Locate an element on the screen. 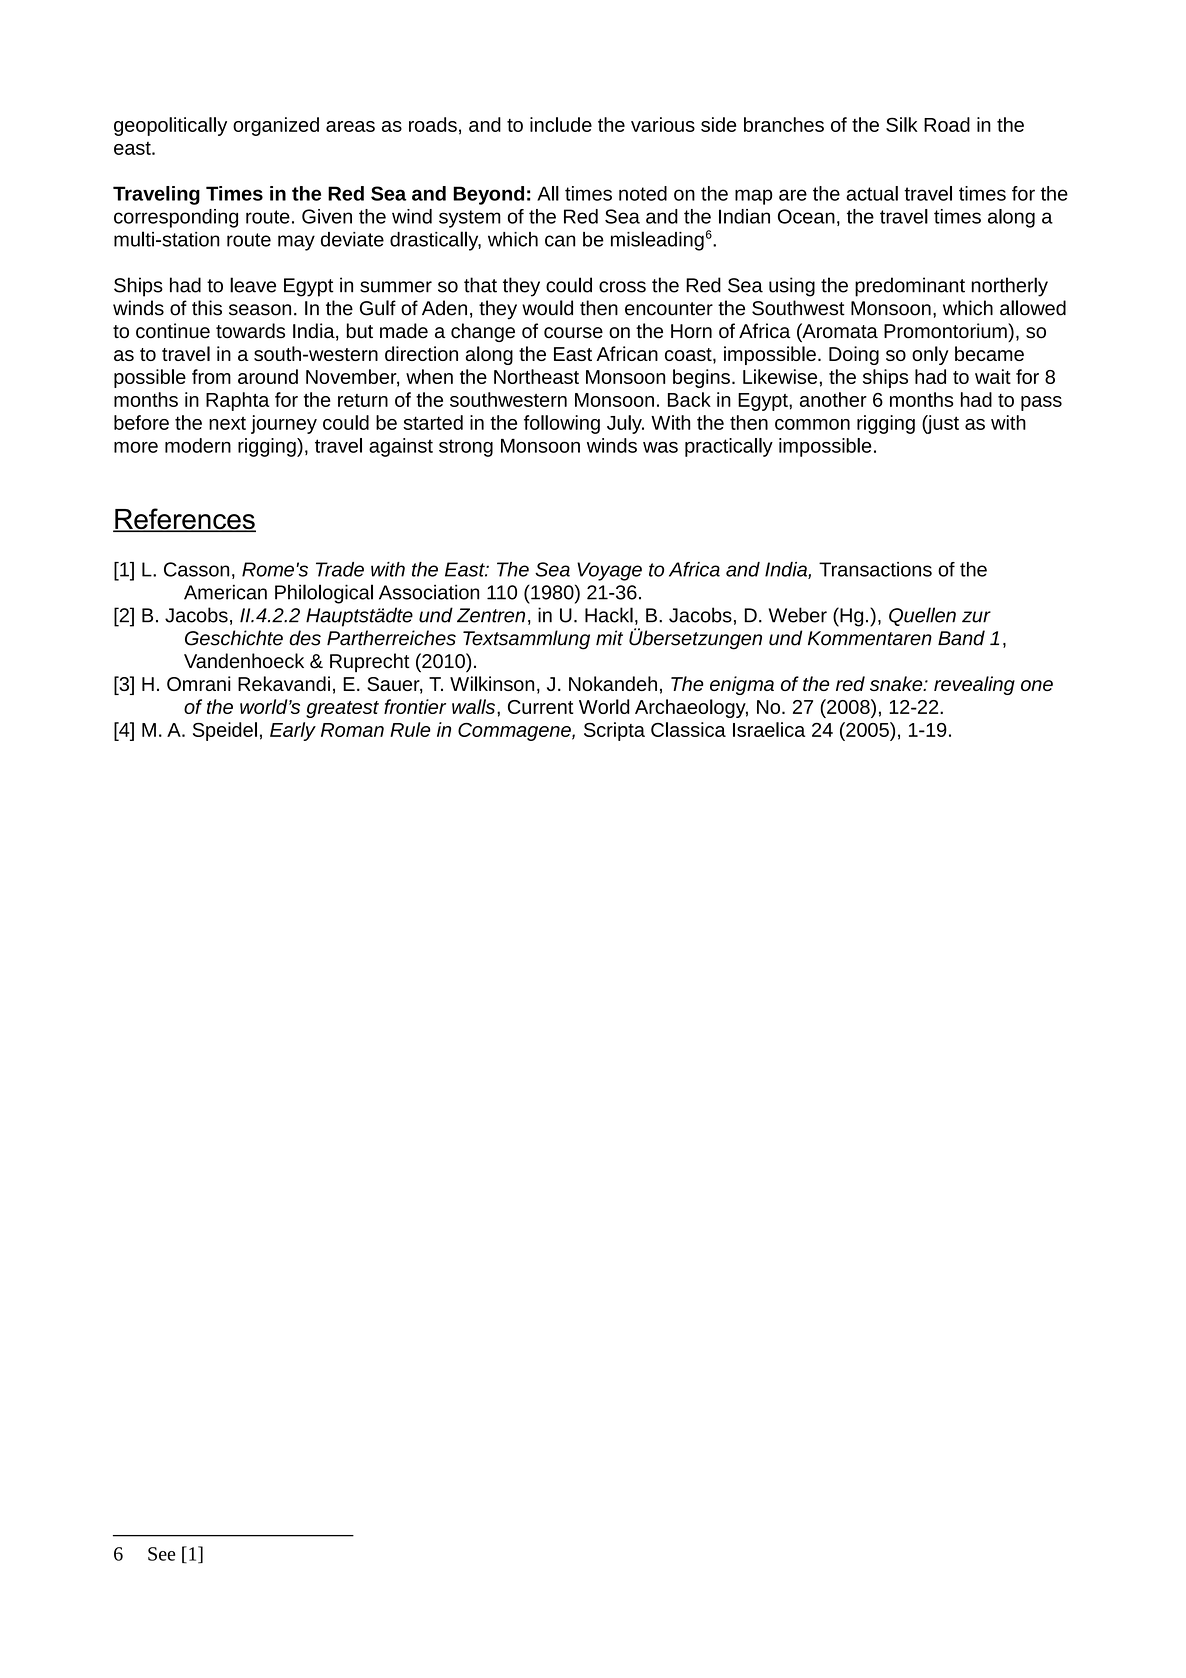 This screenshot has height=1678, width=1186. Silk is located at coordinates (902, 124).
